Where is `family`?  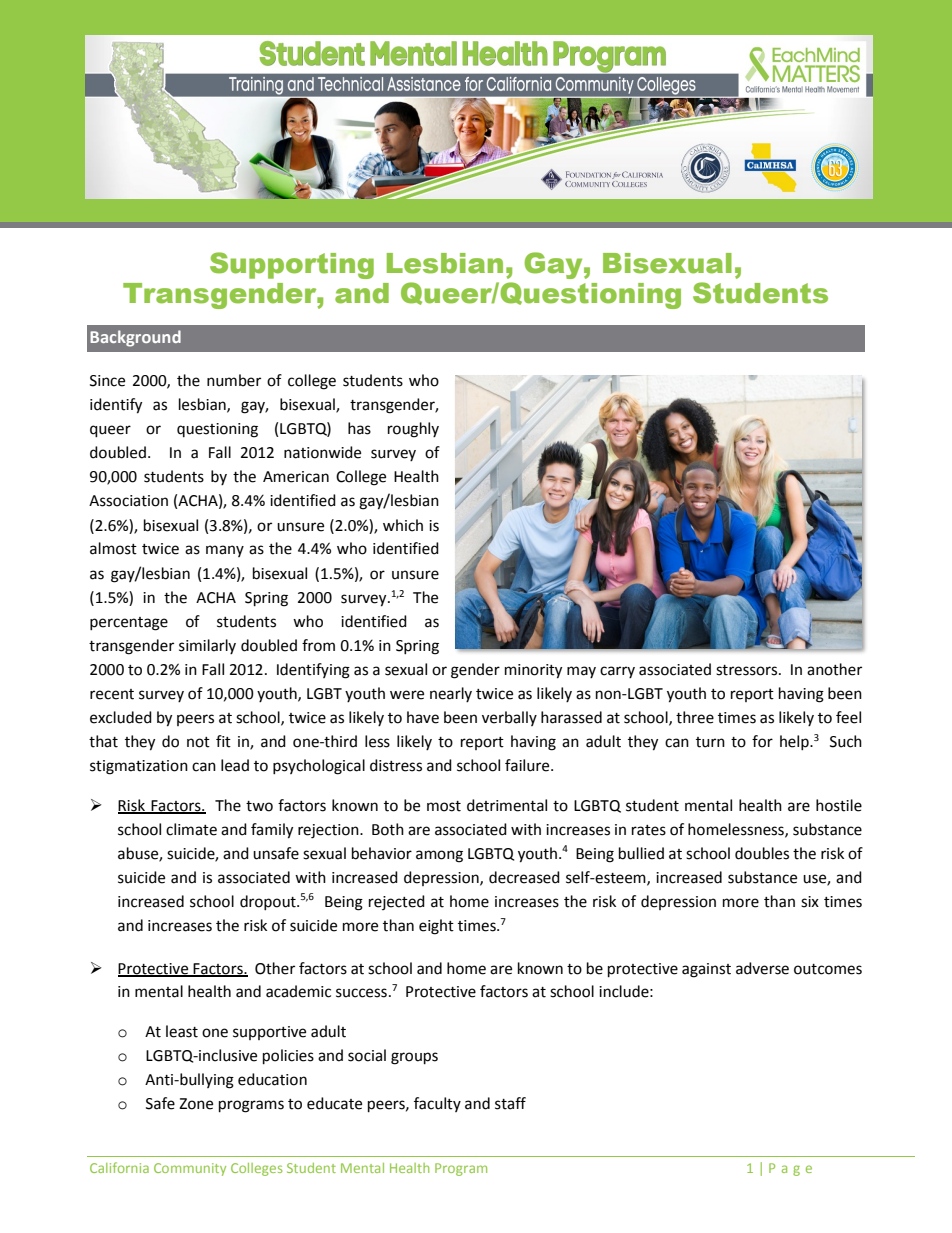
family is located at coordinates (272, 831).
